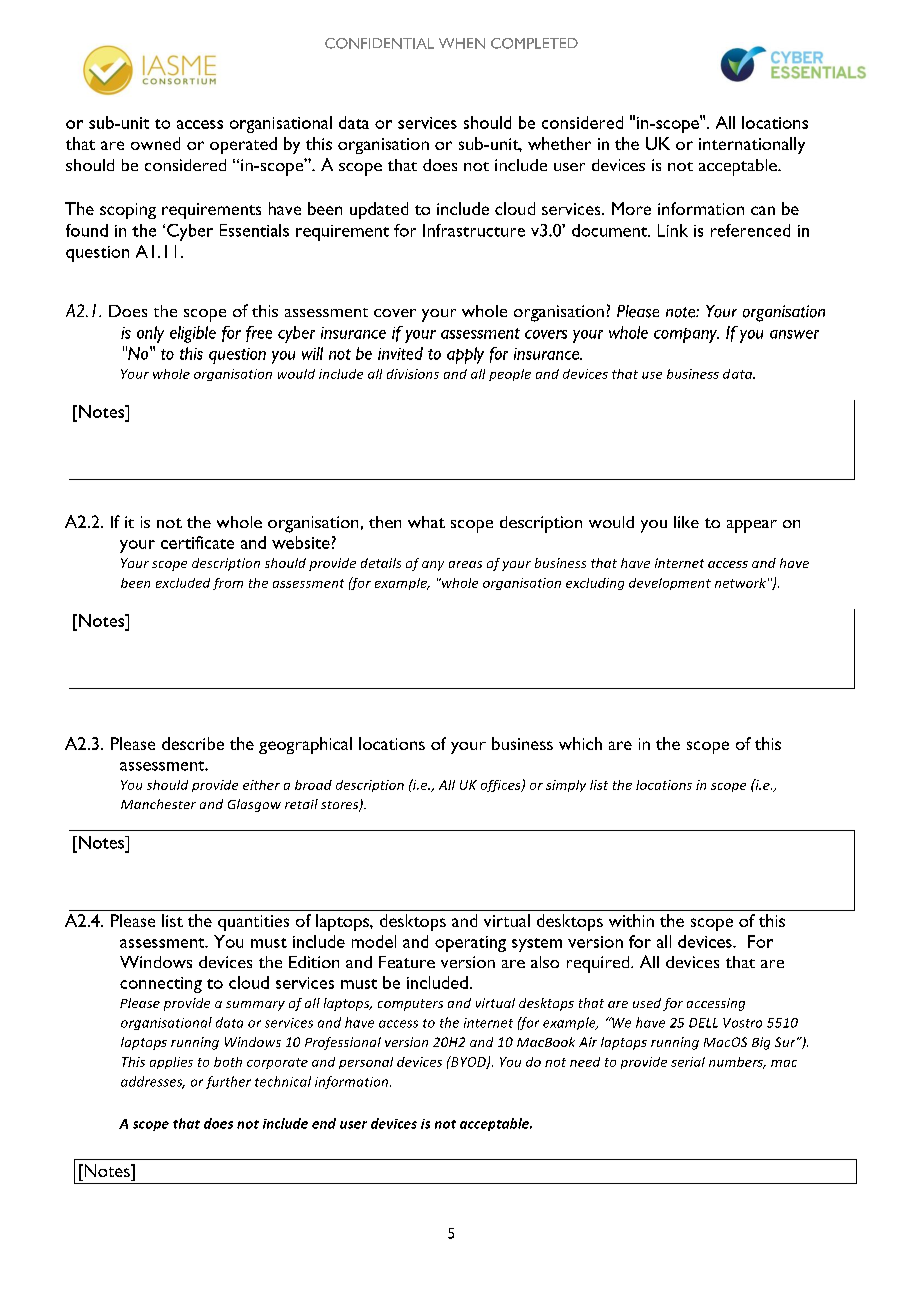 This page has height=1309, width=924. What do you see at coordinates (462, 43) in the page?
I see `WHEN` at bounding box center [462, 43].
